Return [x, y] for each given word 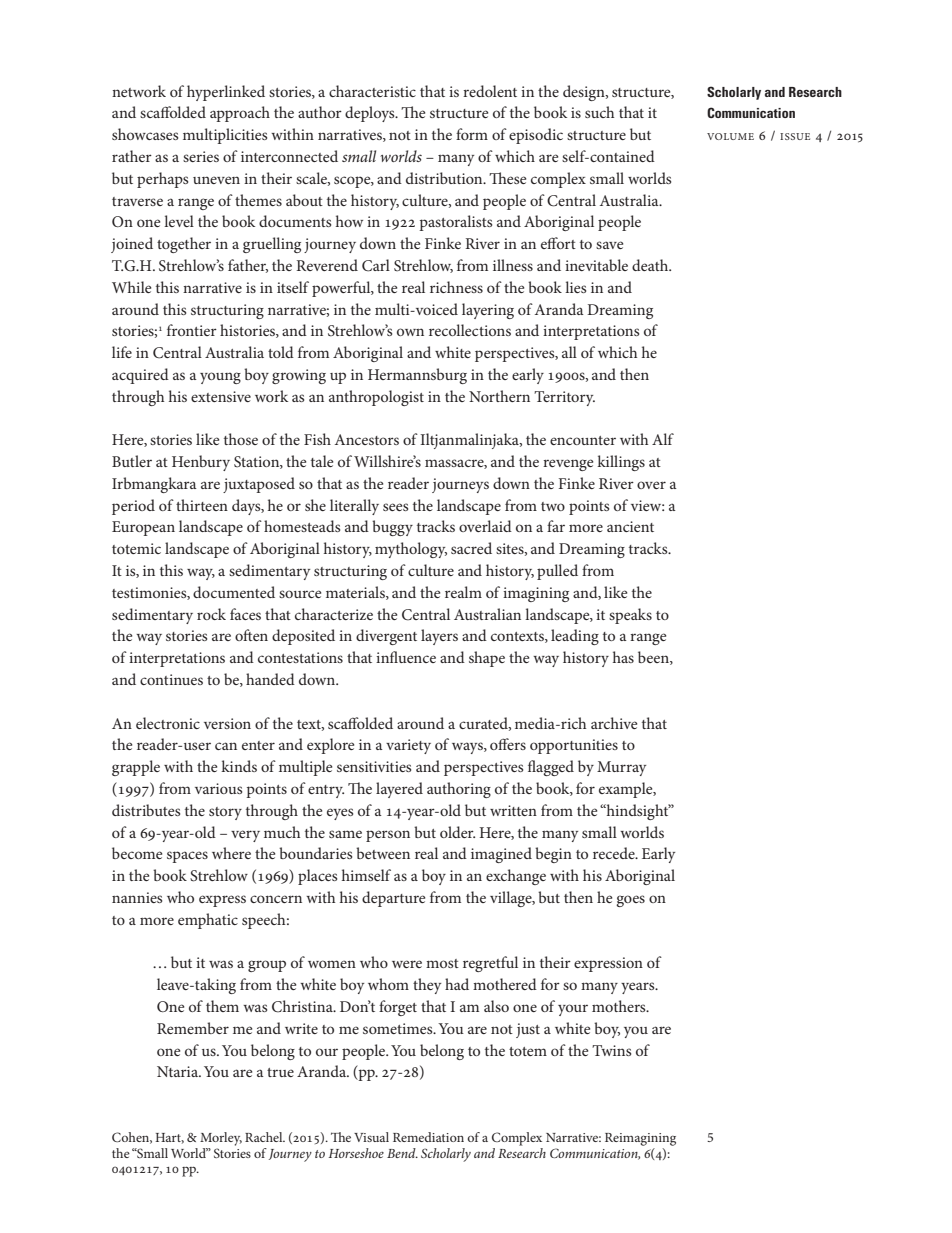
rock [211, 614]
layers [439, 637]
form [472, 134]
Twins [611, 1050]
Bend [402, 1153]
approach [240, 114]
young [220, 378]
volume [730, 136]
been [654, 658]
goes [630, 901]
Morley [221, 1139]
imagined [501, 855]
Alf [663, 439]
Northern [499, 396]
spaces [187, 857]
